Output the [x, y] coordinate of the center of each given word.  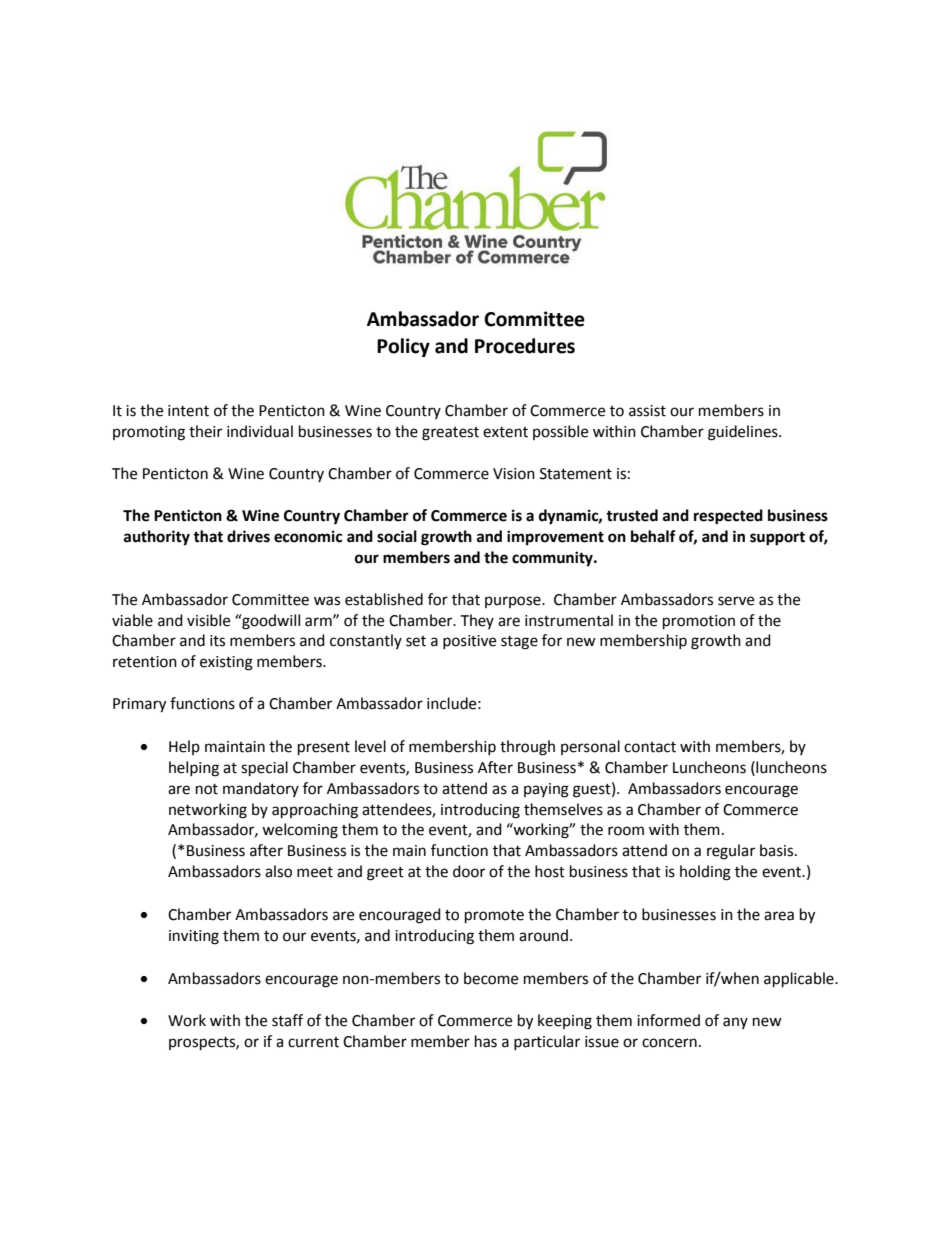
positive [469, 642]
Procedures [525, 346]
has [486, 1041]
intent [188, 411]
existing [226, 663]
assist [647, 411]
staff [287, 1020]
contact [650, 747]
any [735, 1023]
